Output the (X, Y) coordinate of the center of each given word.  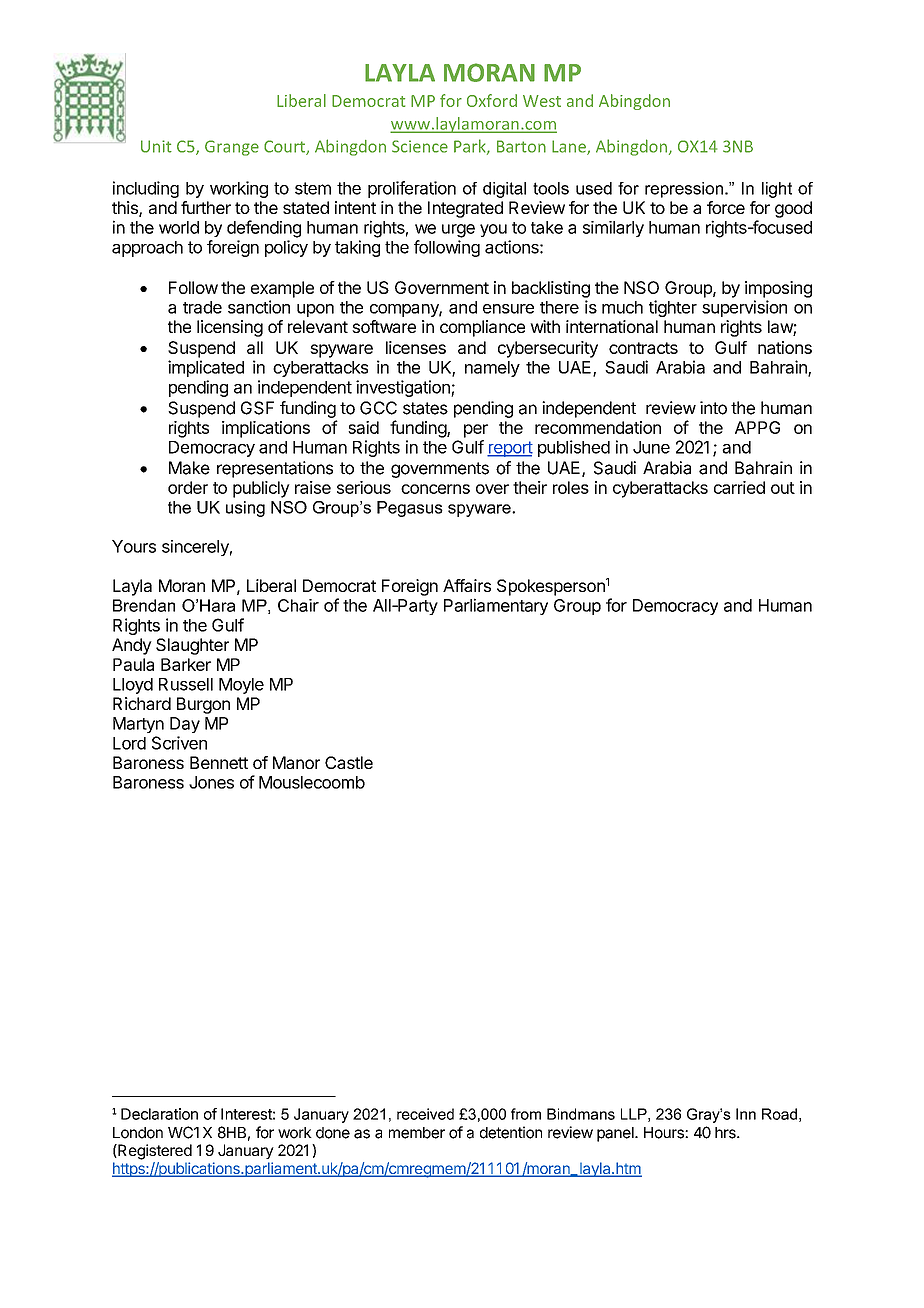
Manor (296, 762)
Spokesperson (551, 587)
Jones (211, 782)
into (713, 408)
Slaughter (192, 646)
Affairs (467, 585)
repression (684, 190)
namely (492, 369)
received (425, 1114)
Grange (232, 148)
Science (420, 146)
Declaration (159, 1114)
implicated (206, 368)
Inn (746, 1114)
